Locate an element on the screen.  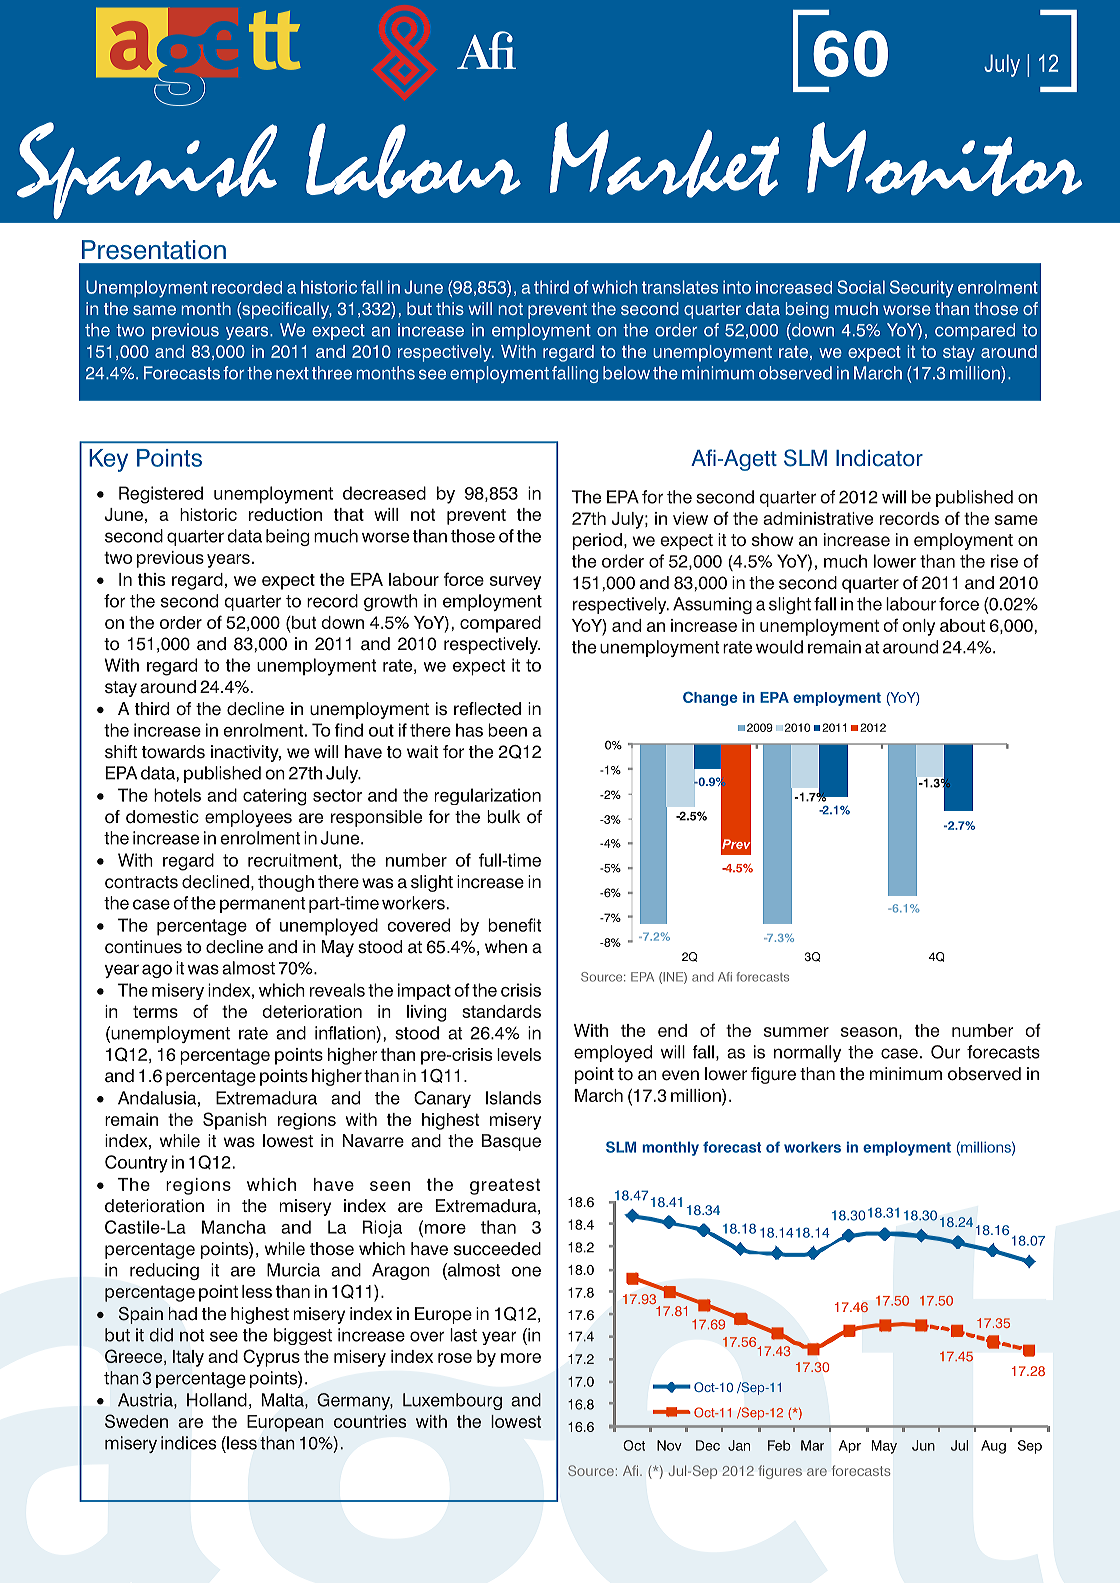
Monitor is located at coordinates (945, 159).
